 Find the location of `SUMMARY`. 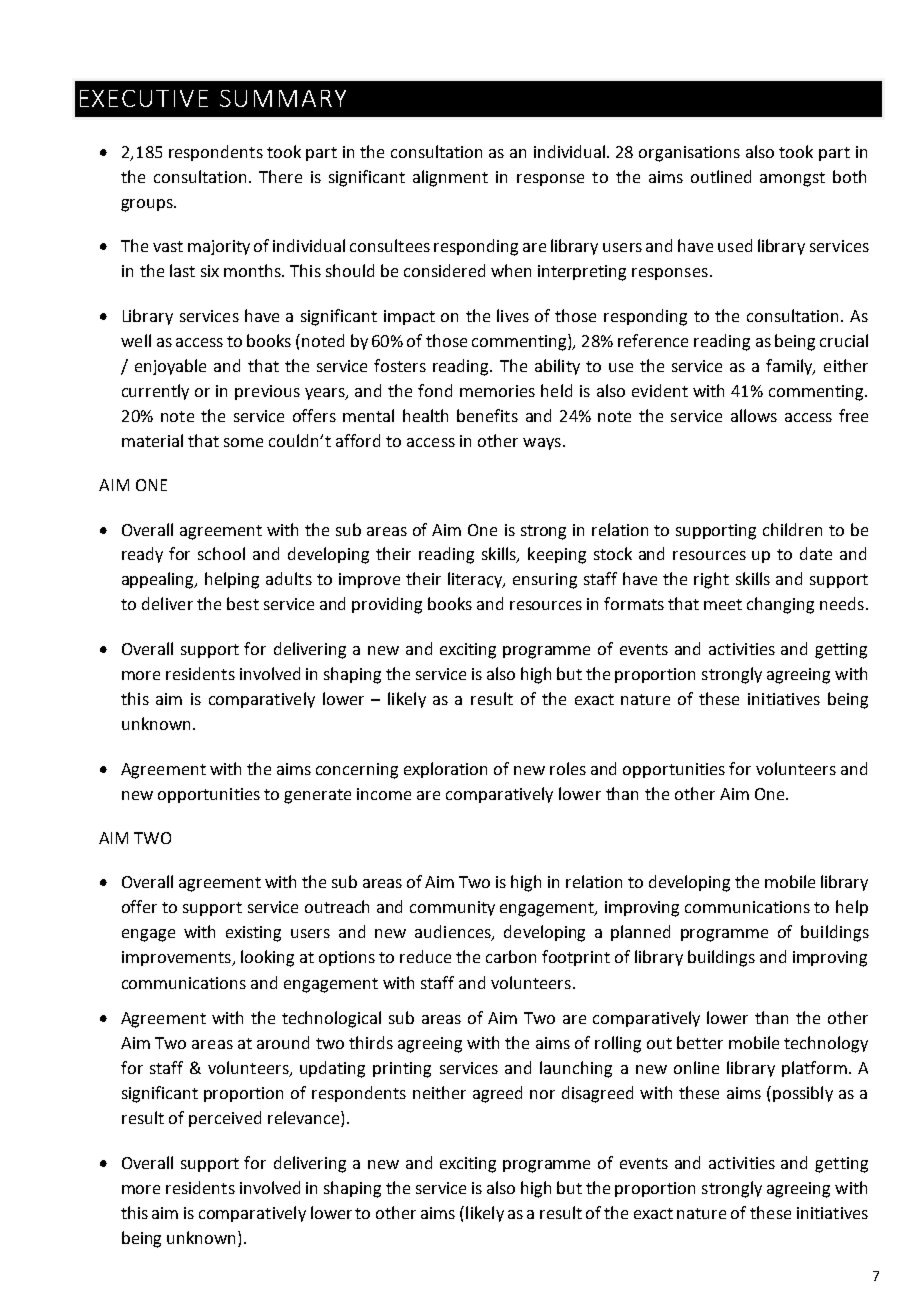

SUMMARY is located at coordinates (283, 98).
